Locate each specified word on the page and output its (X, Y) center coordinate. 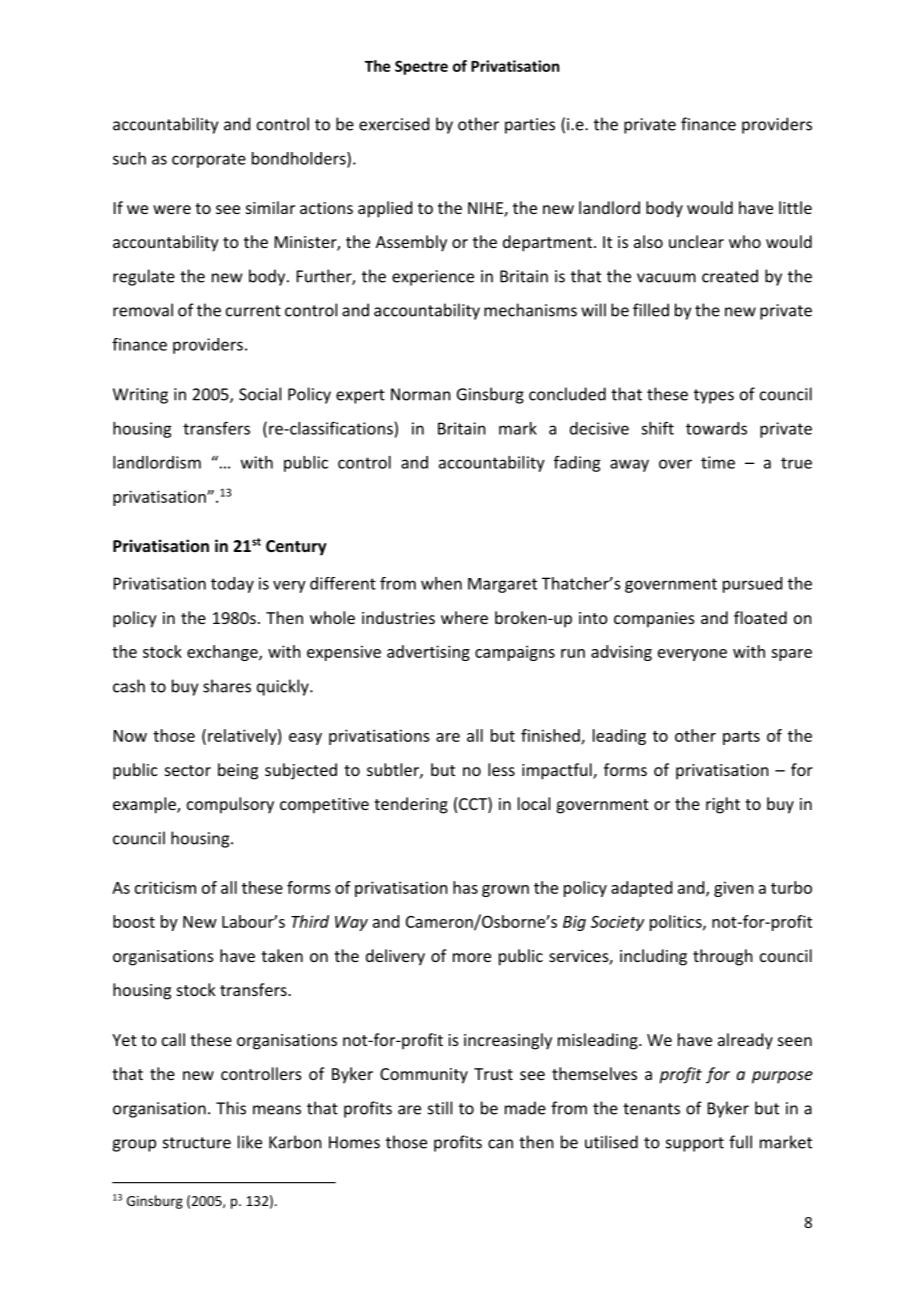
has (465, 887)
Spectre (421, 67)
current (253, 311)
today (232, 585)
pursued (752, 585)
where (464, 617)
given (733, 889)
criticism (165, 887)
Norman (420, 394)
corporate (209, 160)
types (714, 396)
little (795, 207)
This (231, 1108)
